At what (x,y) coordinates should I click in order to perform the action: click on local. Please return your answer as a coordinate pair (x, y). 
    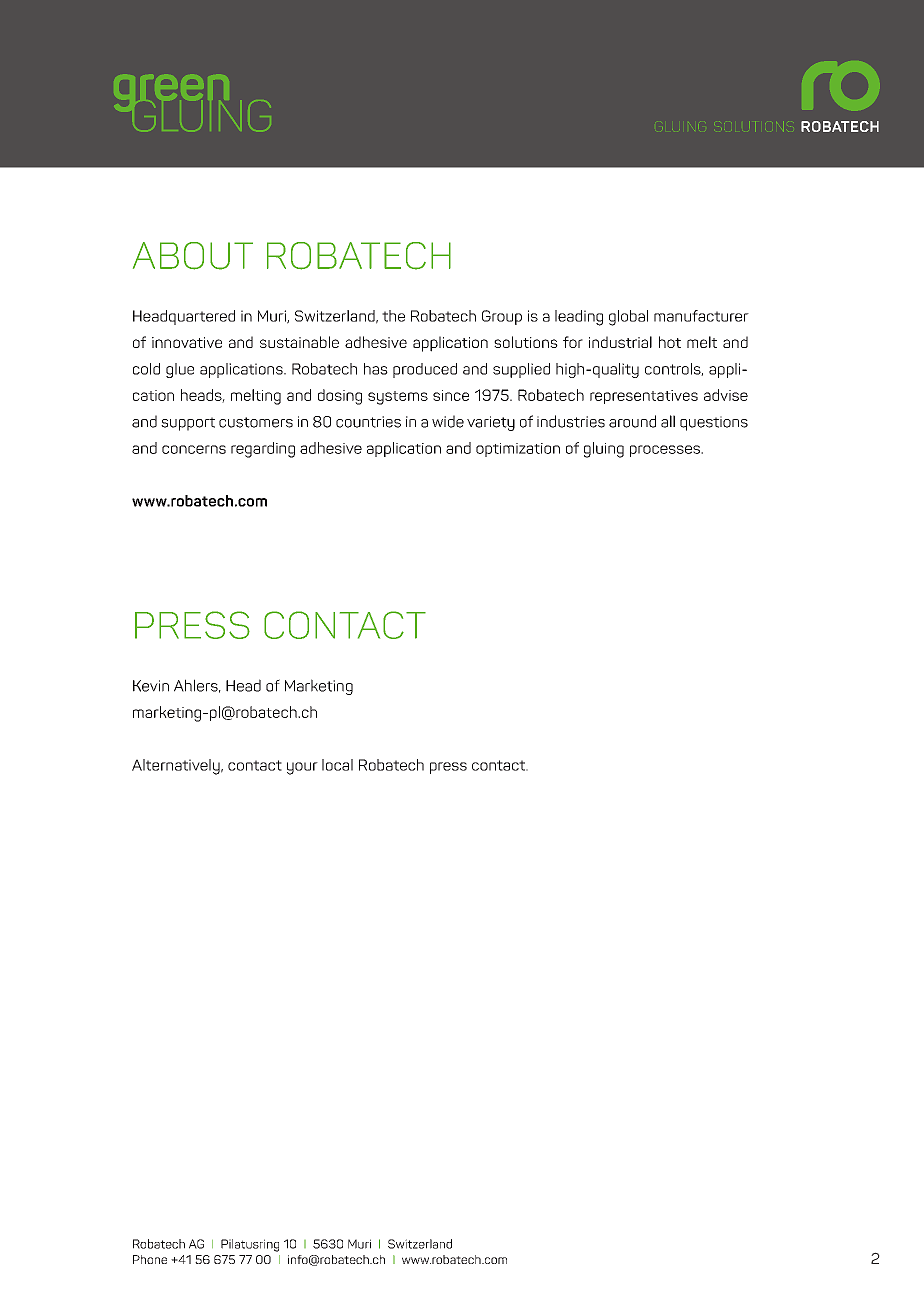
    Looking at the image, I should click on (337, 765).
